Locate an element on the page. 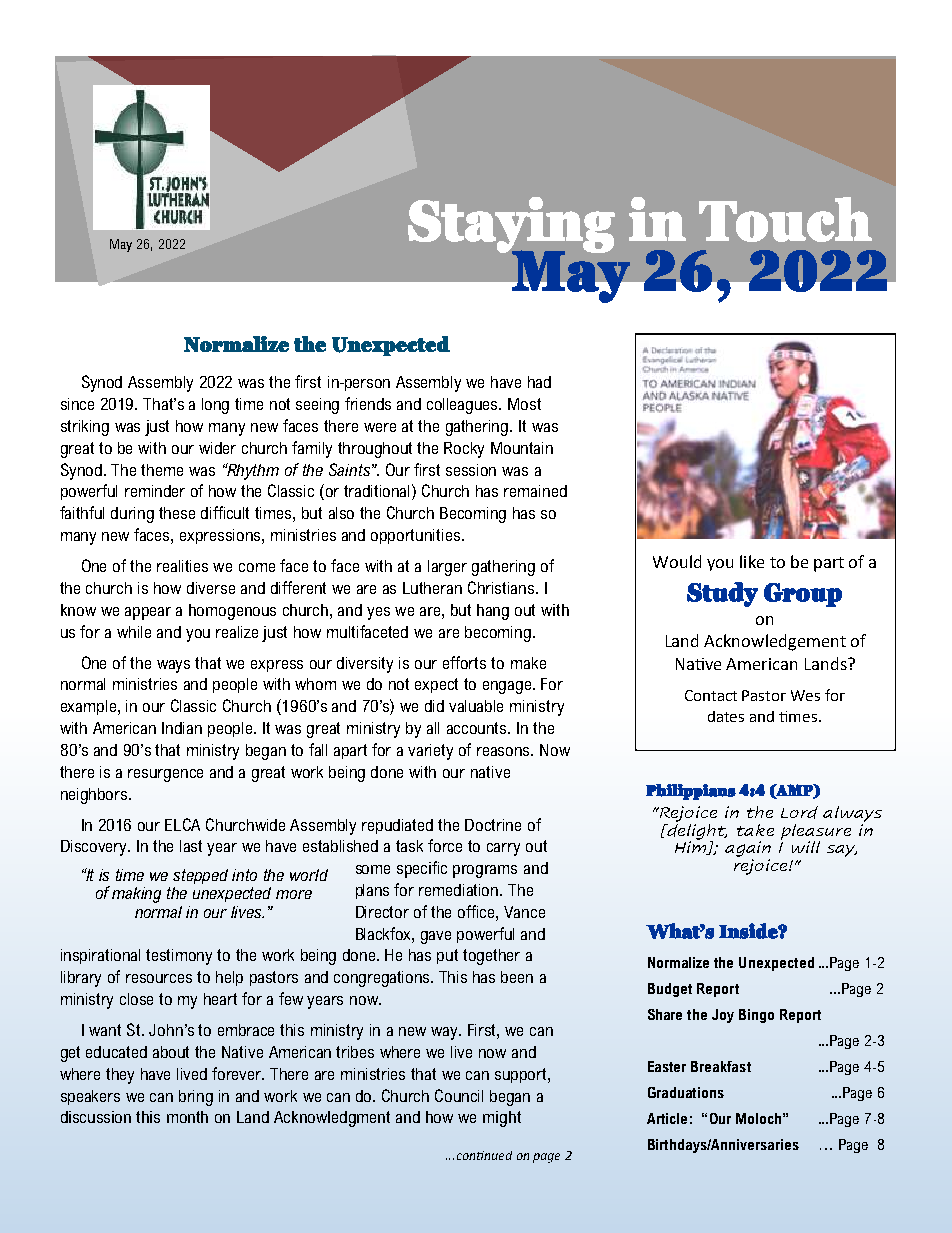  Staying is located at coordinates (511, 226).
